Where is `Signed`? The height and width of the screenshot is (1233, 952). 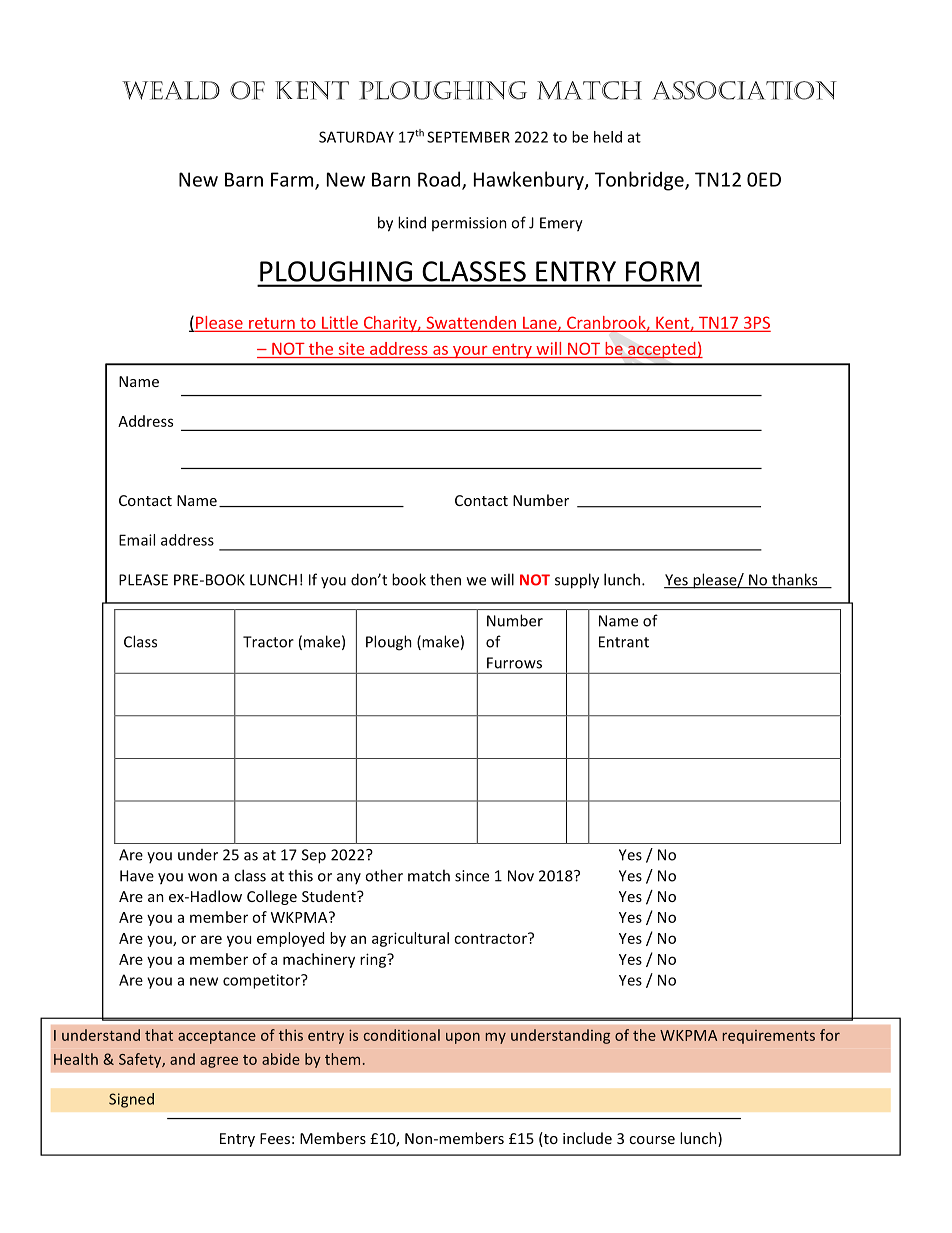 Signed is located at coordinates (131, 1100).
